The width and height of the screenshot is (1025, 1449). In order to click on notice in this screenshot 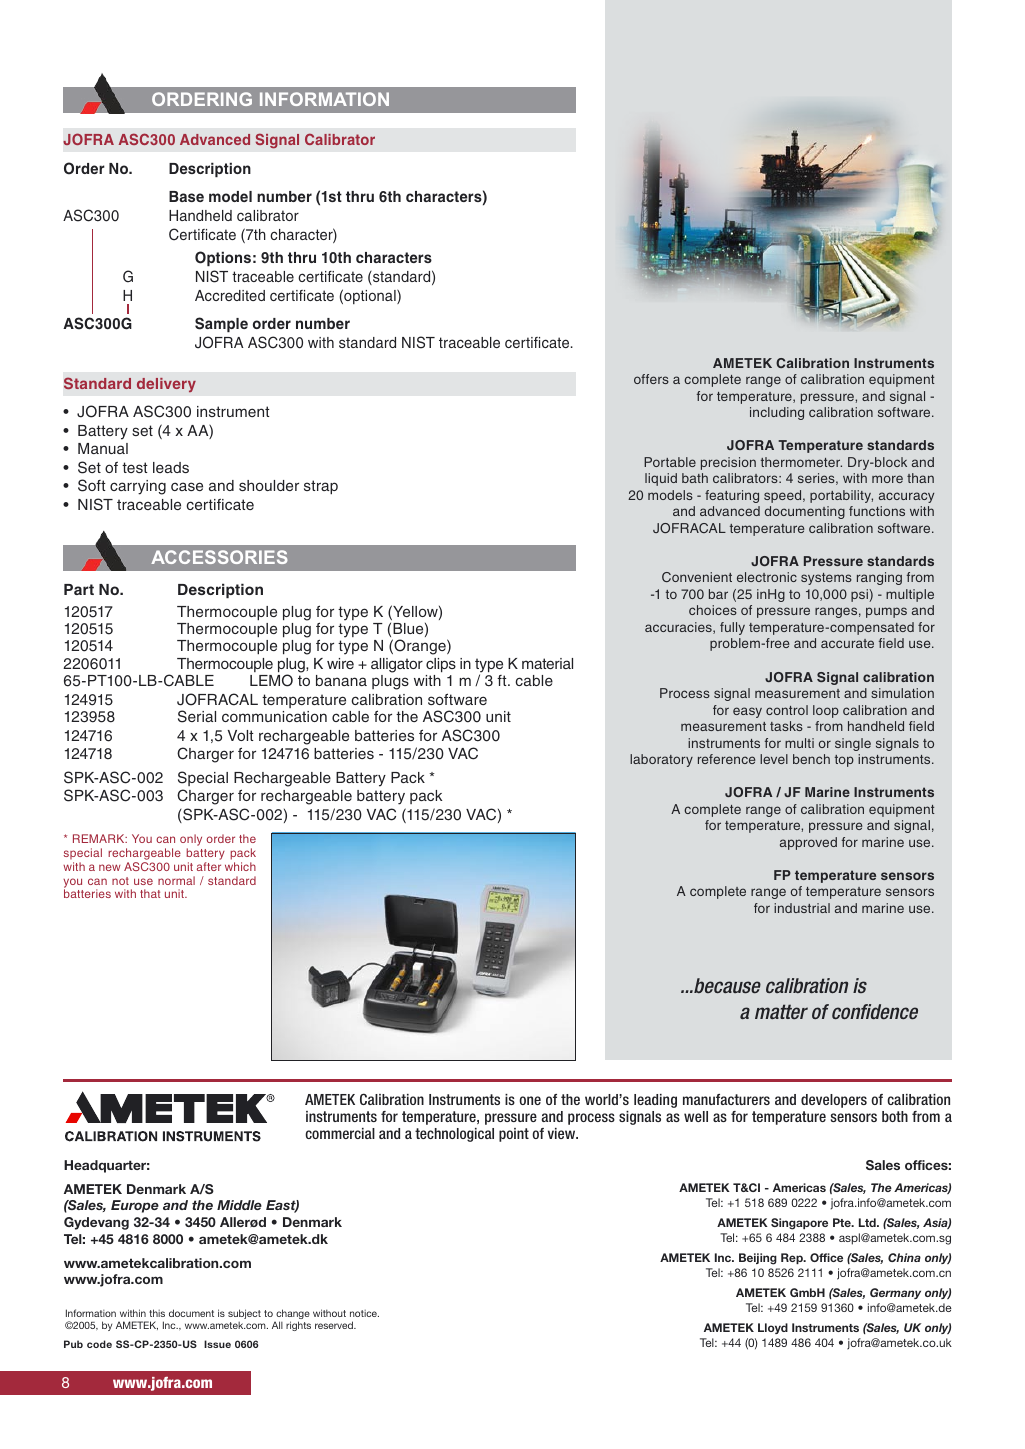, I will do `click(364, 1313)`.
